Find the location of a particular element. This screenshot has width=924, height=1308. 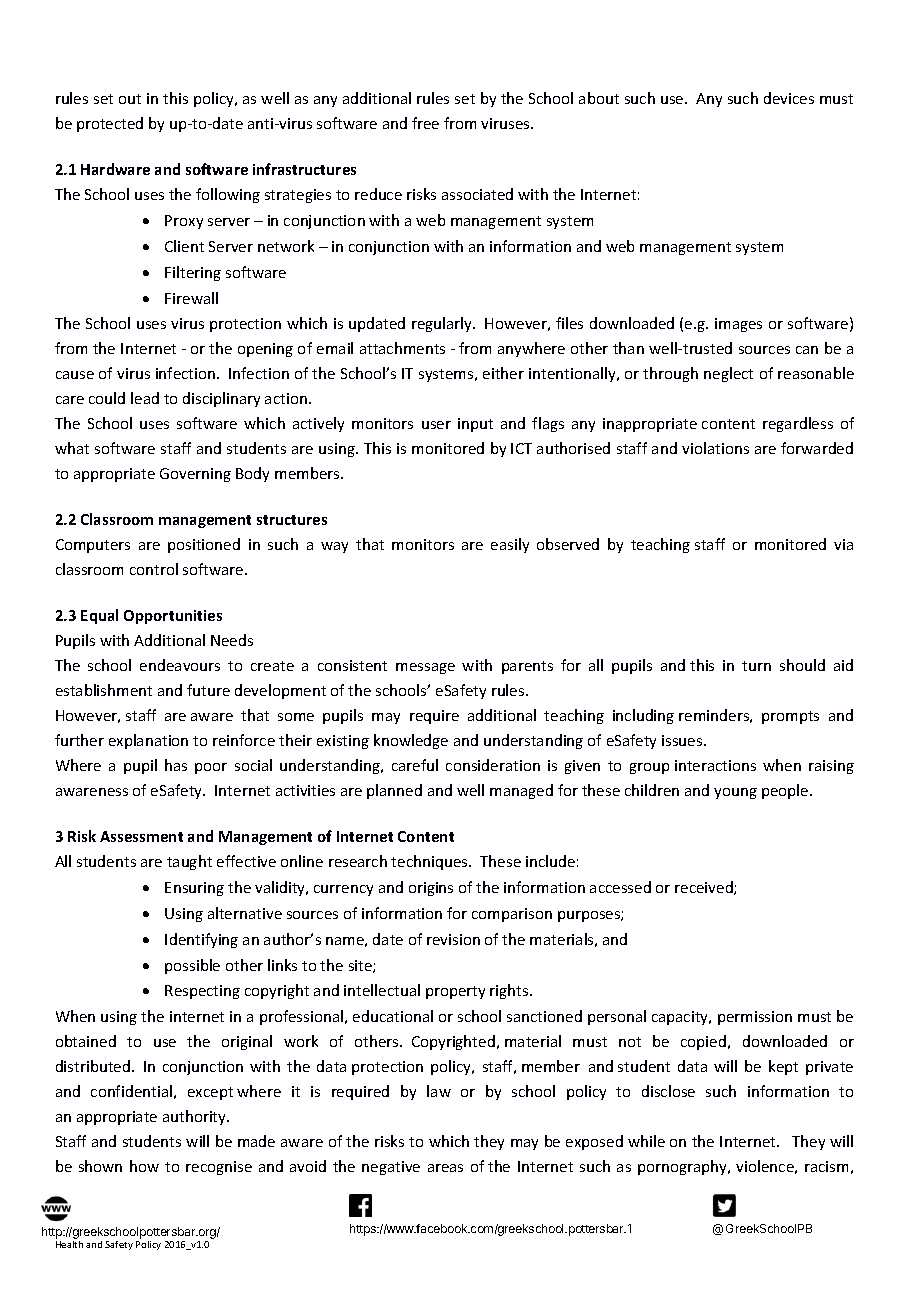

recognise is located at coordinates (219, 1168).
